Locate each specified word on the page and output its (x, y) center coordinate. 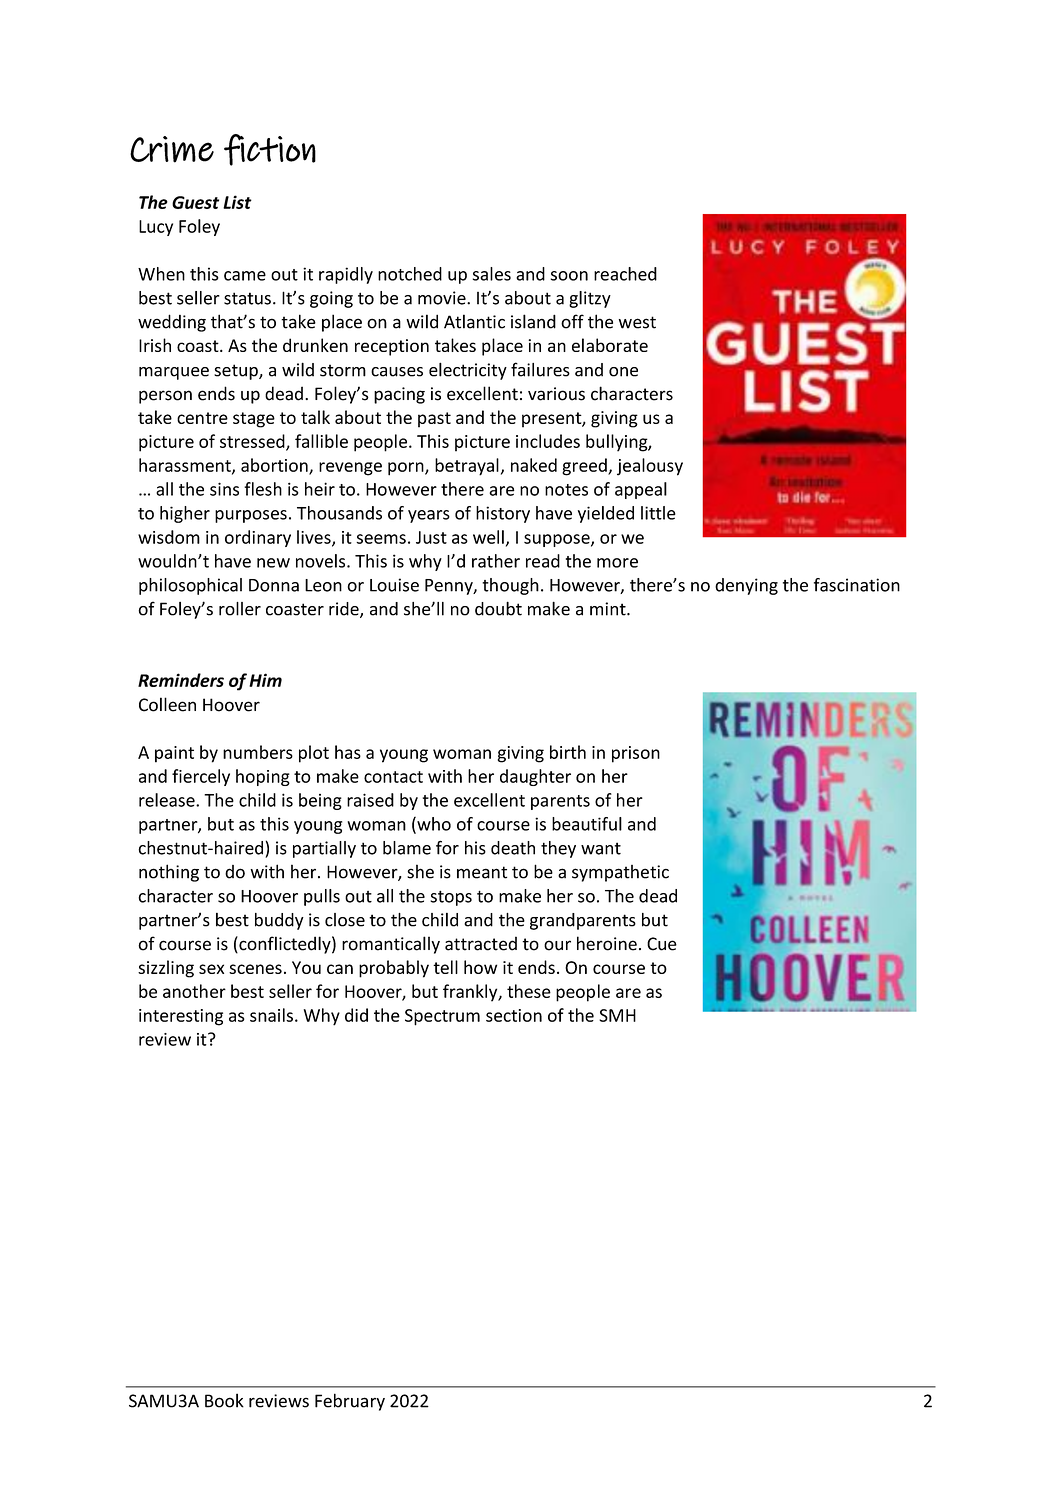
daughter (535, 777)
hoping (263, 777)
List (237, 202)
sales (492, 274)
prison (636, 754)
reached (625, 274)
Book (224, 1400)
